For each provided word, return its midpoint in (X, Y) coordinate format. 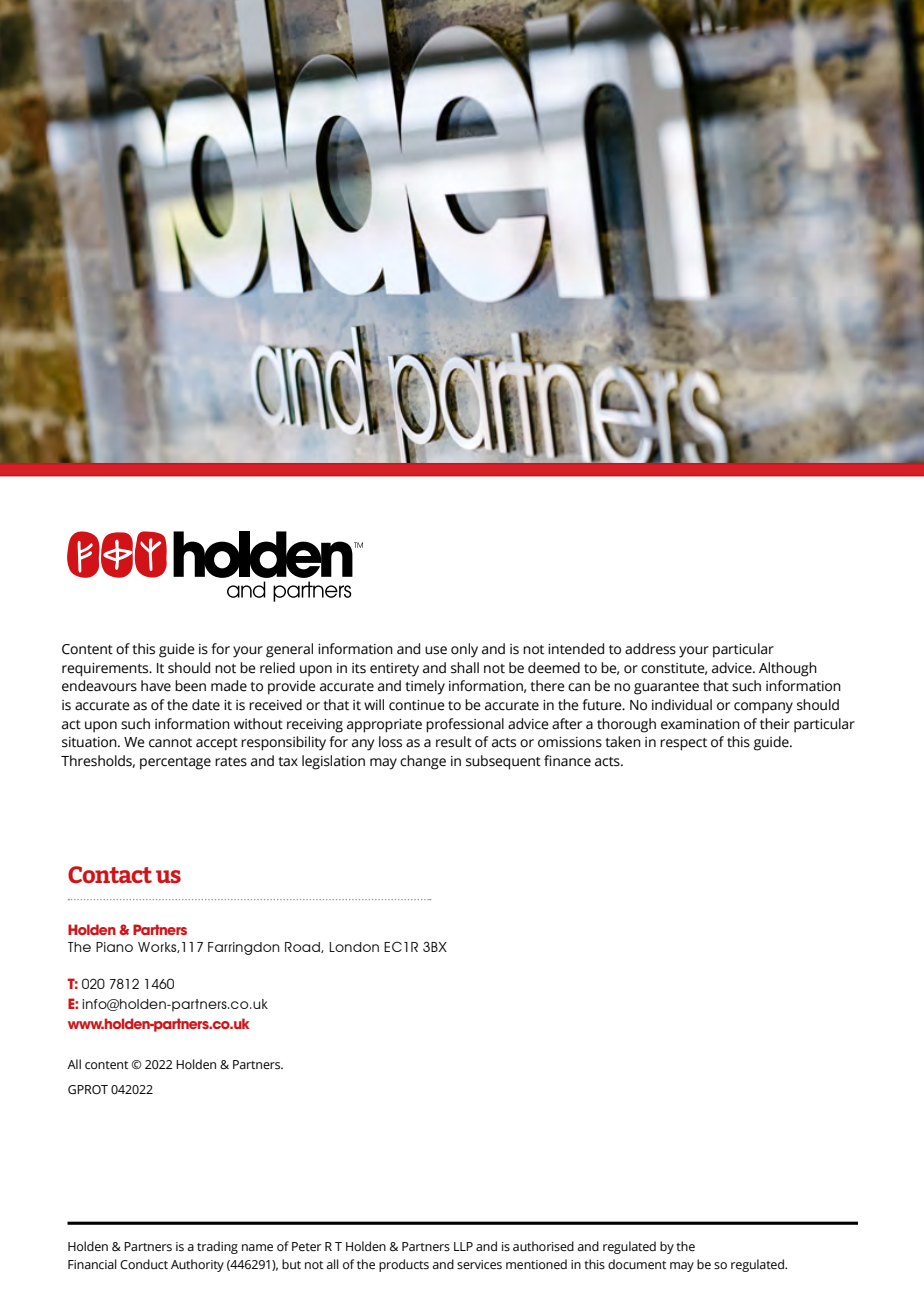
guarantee (666, 688)
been (190, 686)
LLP (463, 1246)
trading (217, 1247)
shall (465, 668)
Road (303, 947)
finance (567, 761)
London (354, 947)
